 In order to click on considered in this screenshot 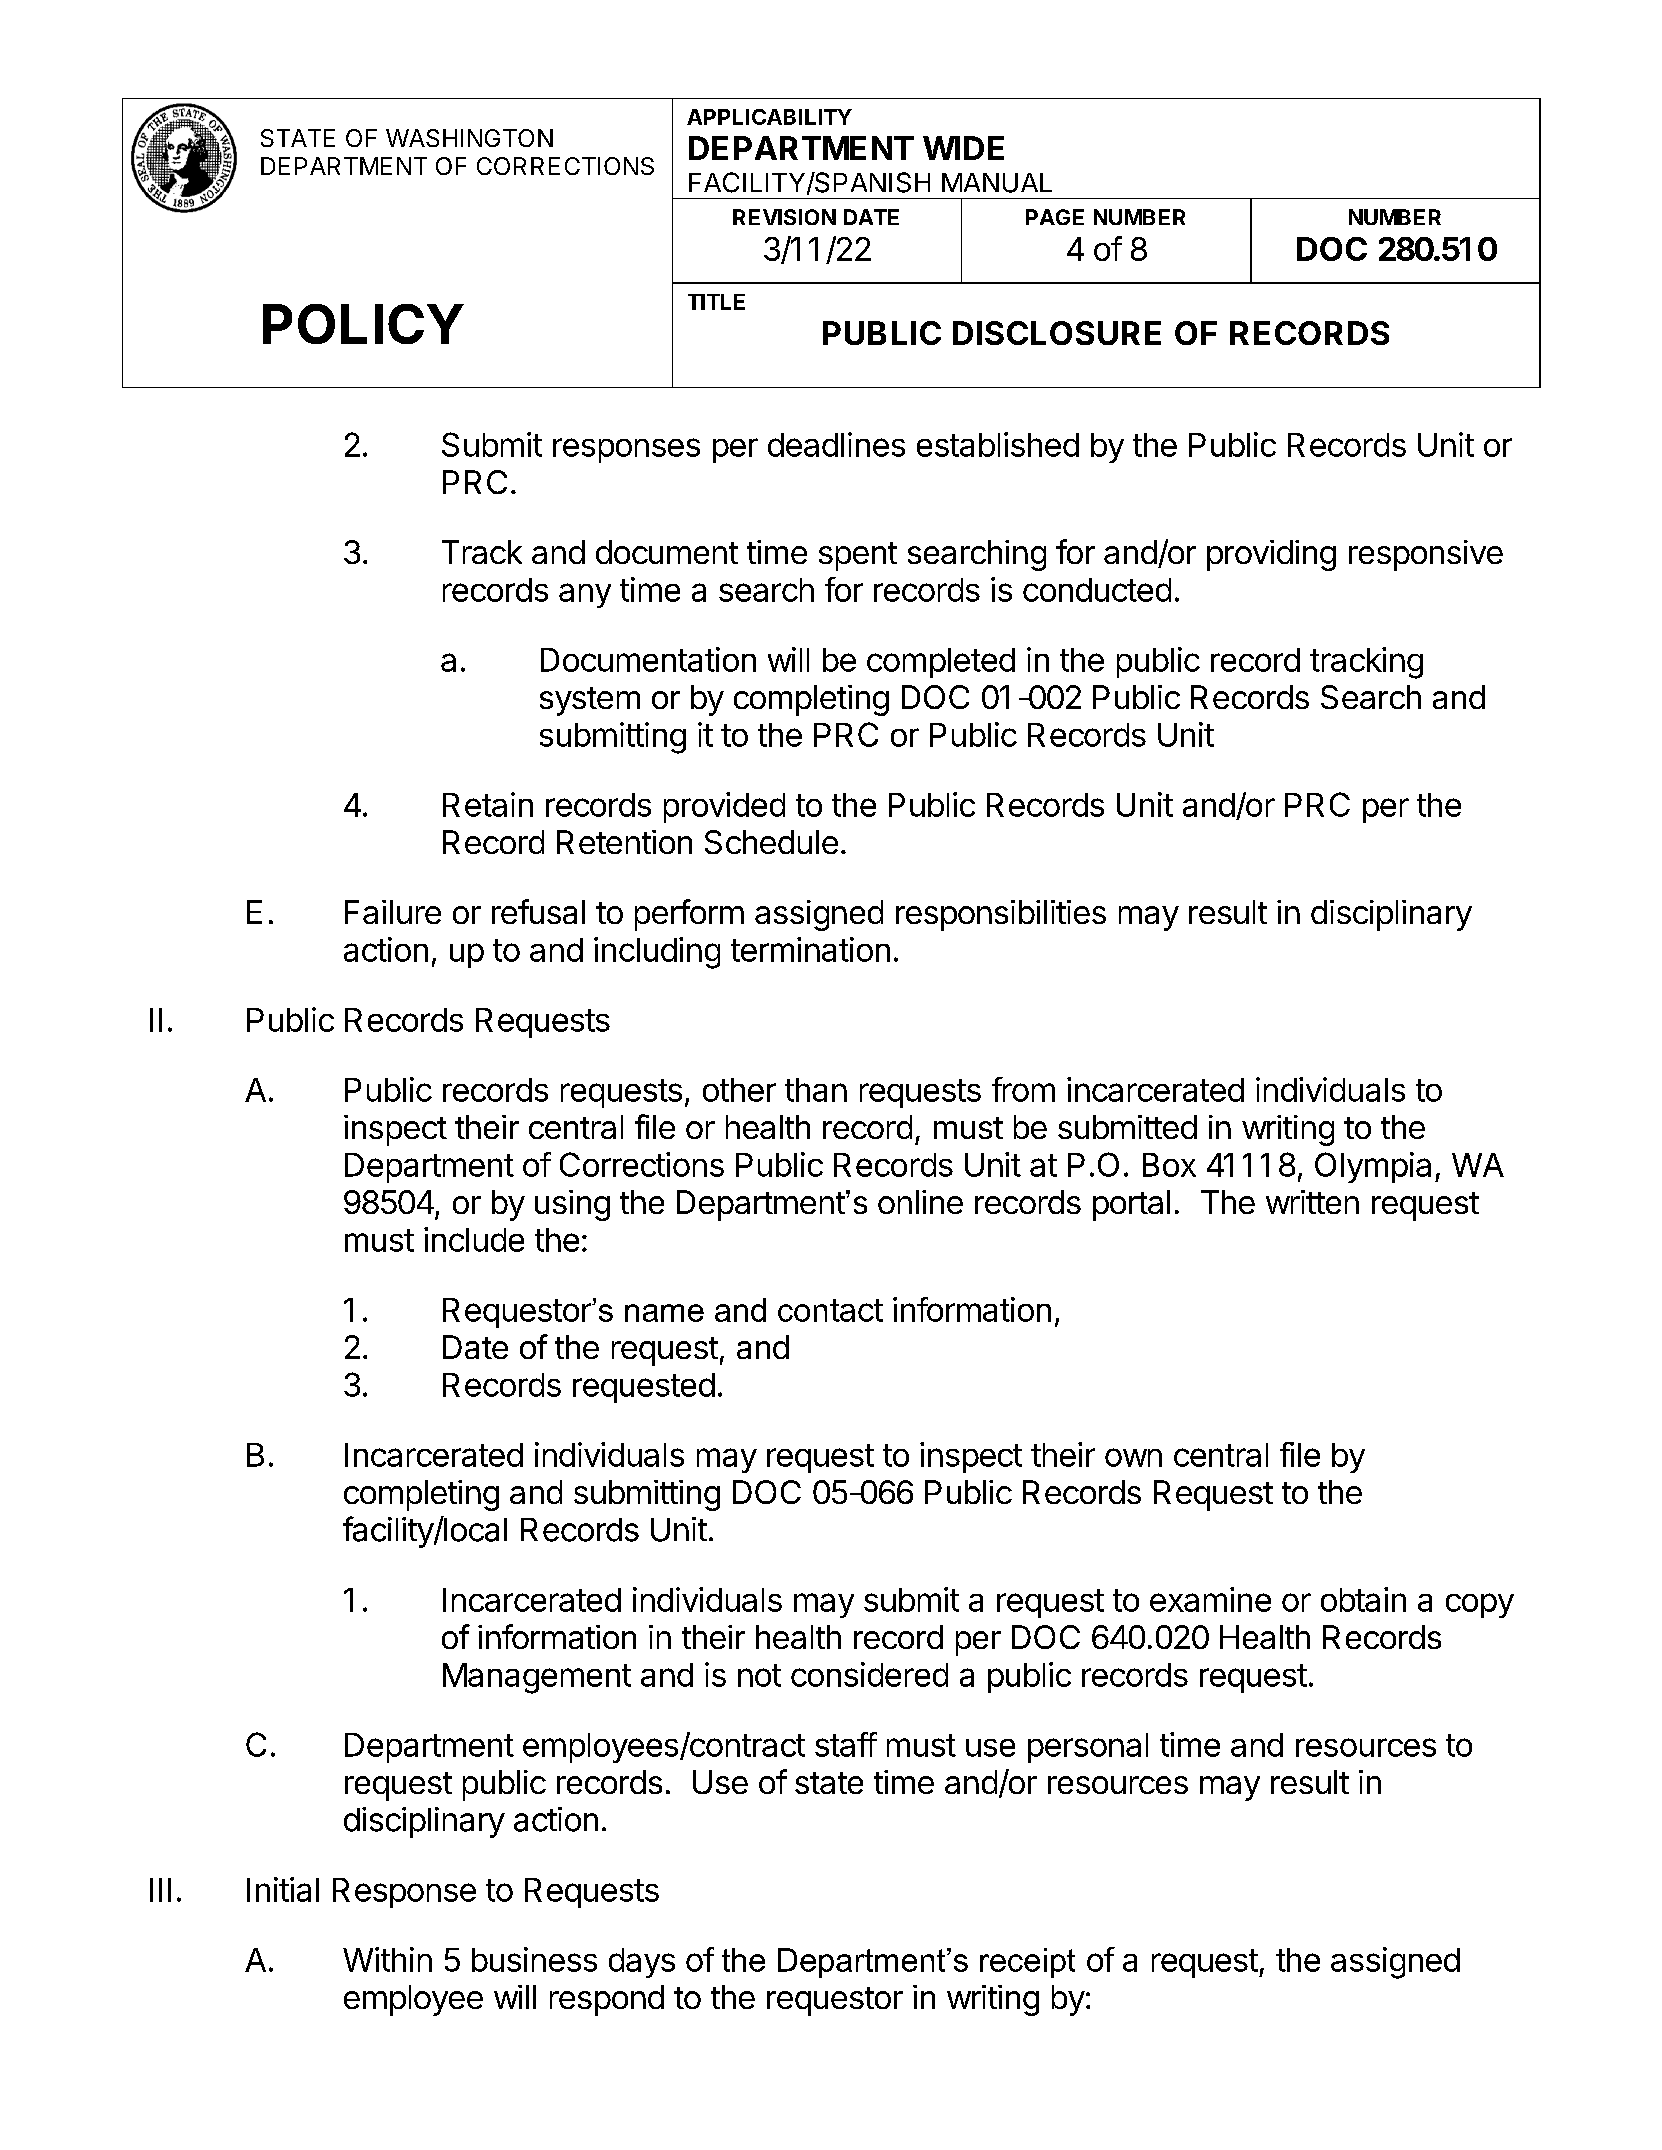, I will do `click(869, 1674)`.
